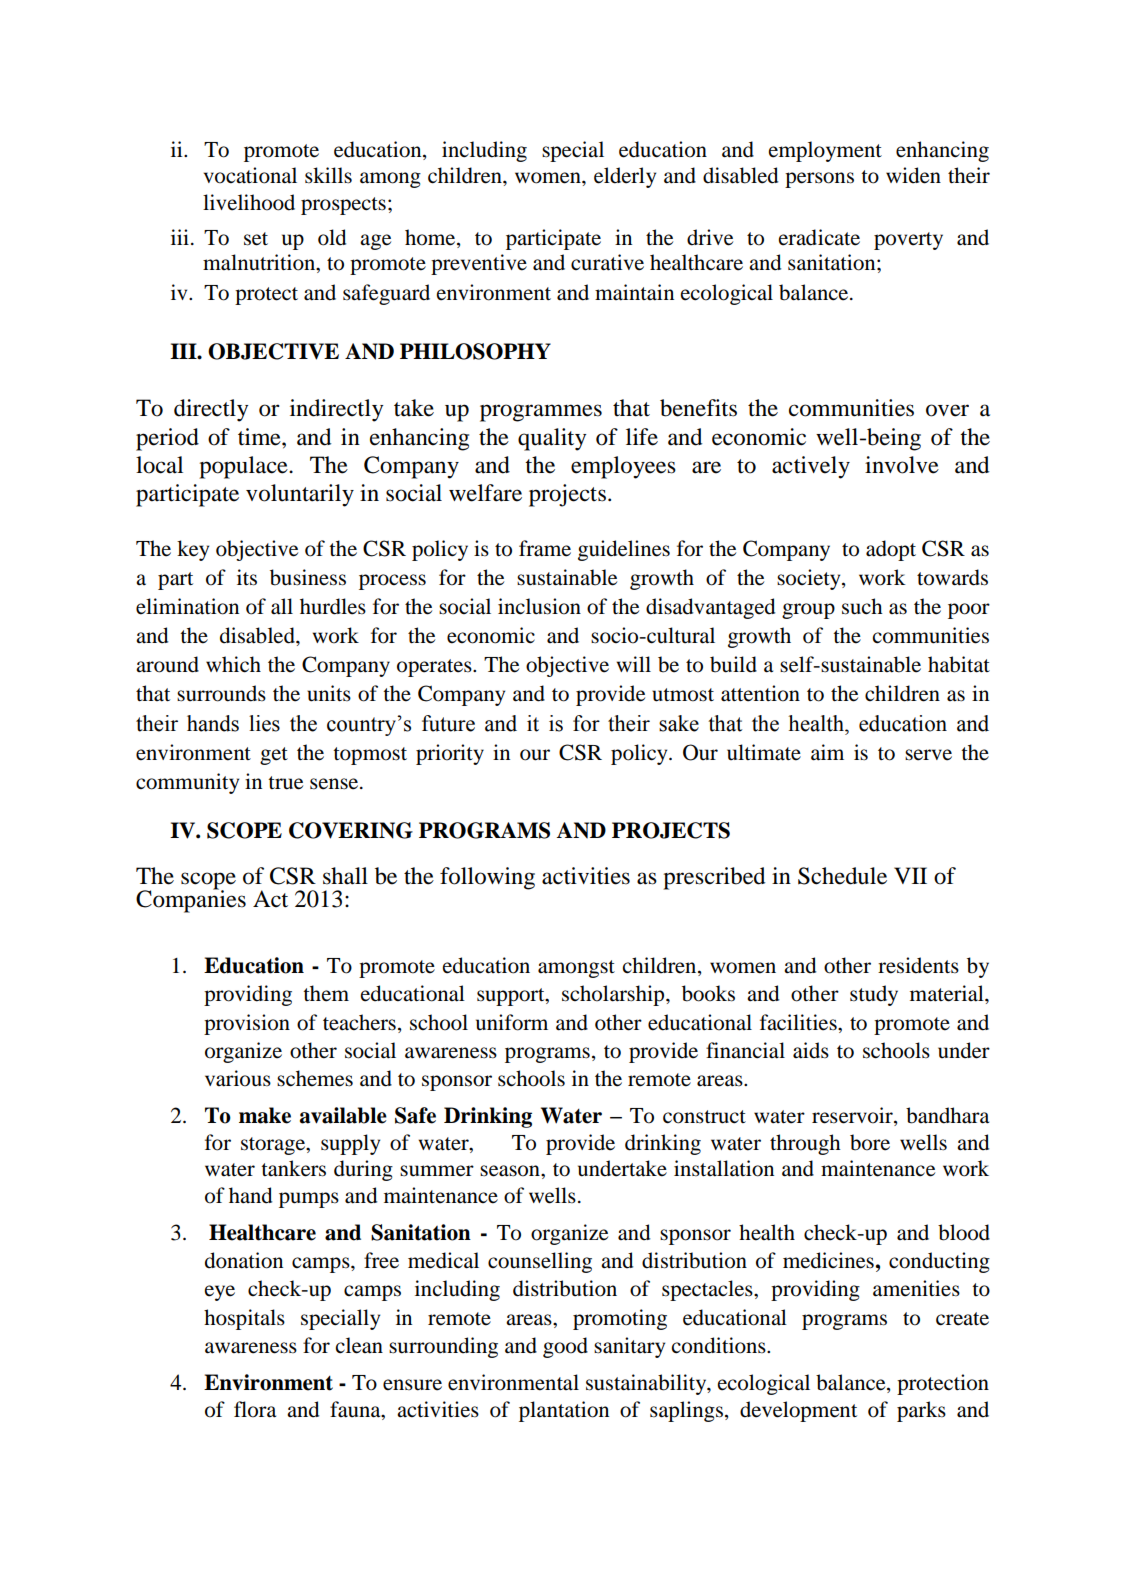 This page has width=1126, height=1594. Describe the element at coordinates (450, 754) in the page. I see `priority` at that location.
